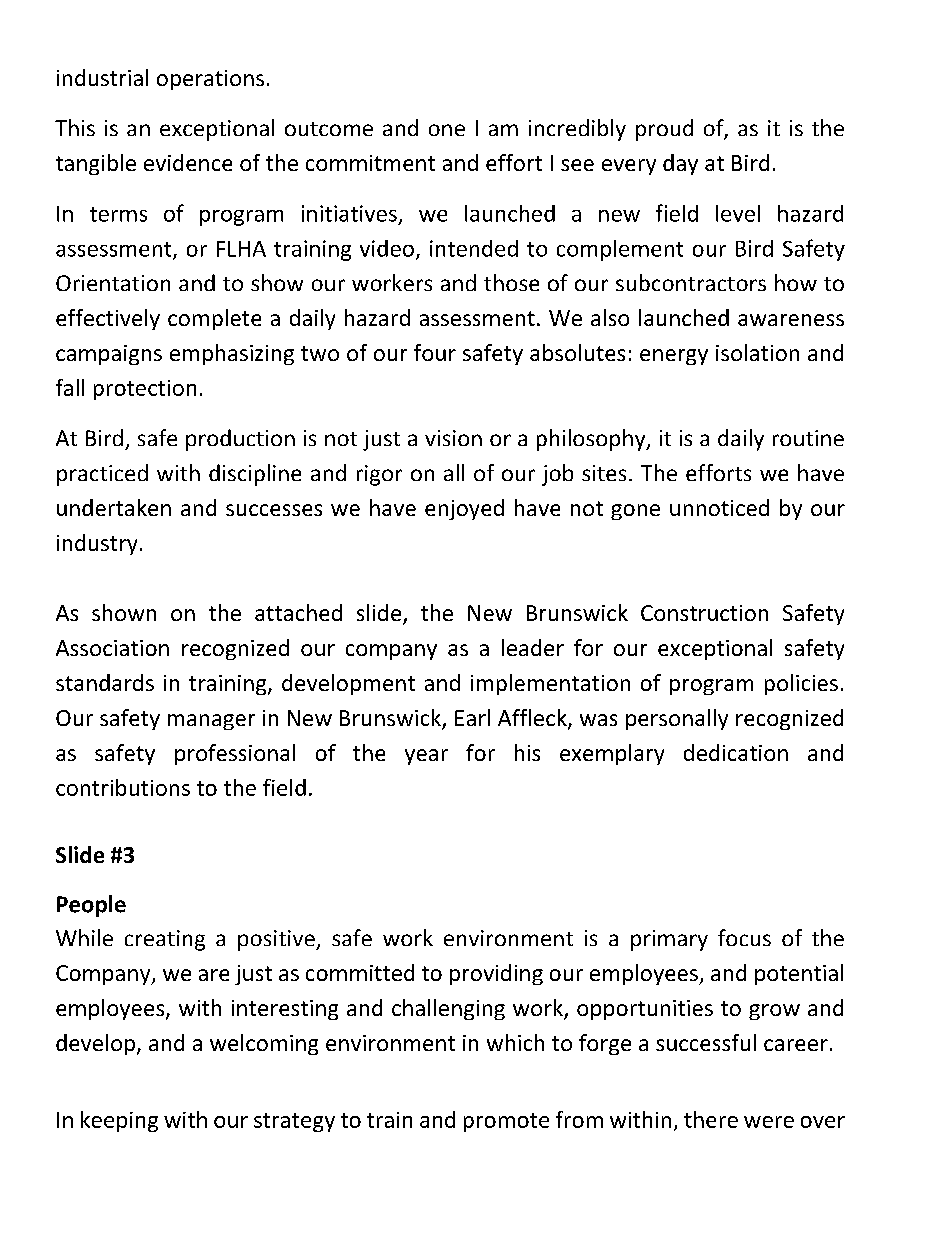  I want to click on commitment, so click(370, 163).
